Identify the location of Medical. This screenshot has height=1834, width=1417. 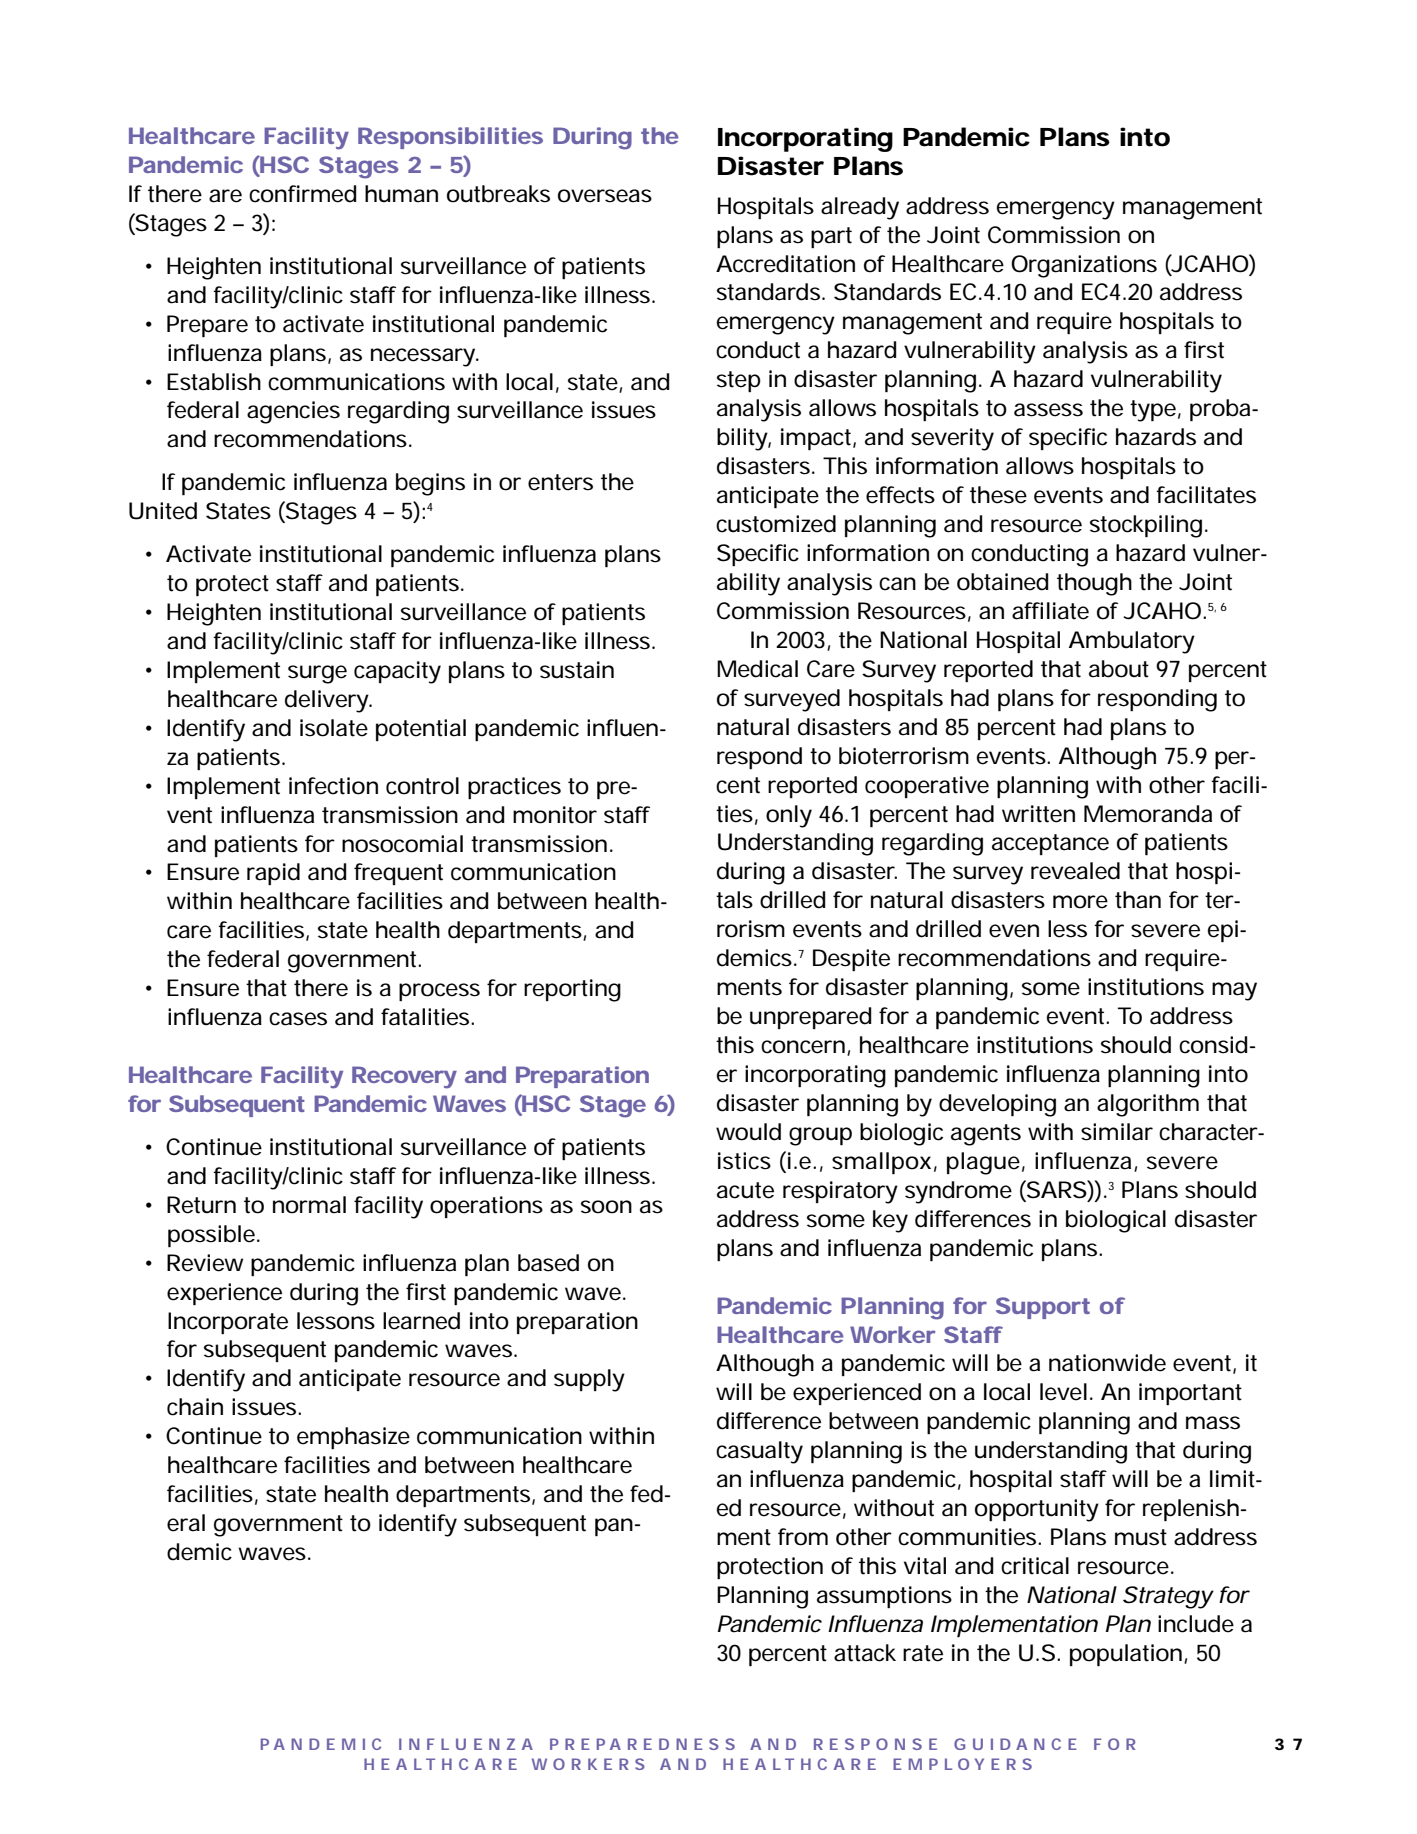
(757, 669).
